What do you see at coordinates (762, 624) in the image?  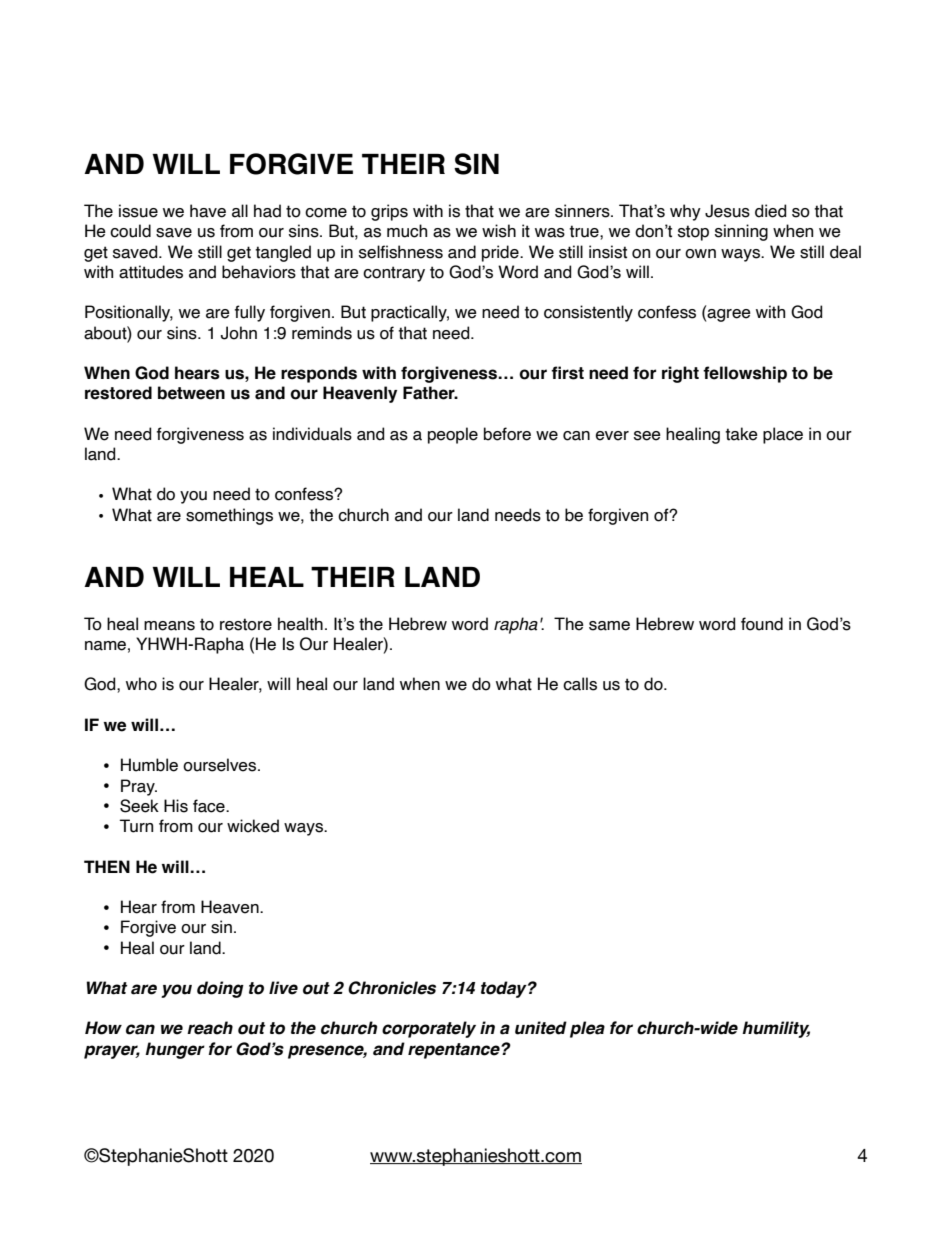 I see `found` at bounding box center [762, 624].
